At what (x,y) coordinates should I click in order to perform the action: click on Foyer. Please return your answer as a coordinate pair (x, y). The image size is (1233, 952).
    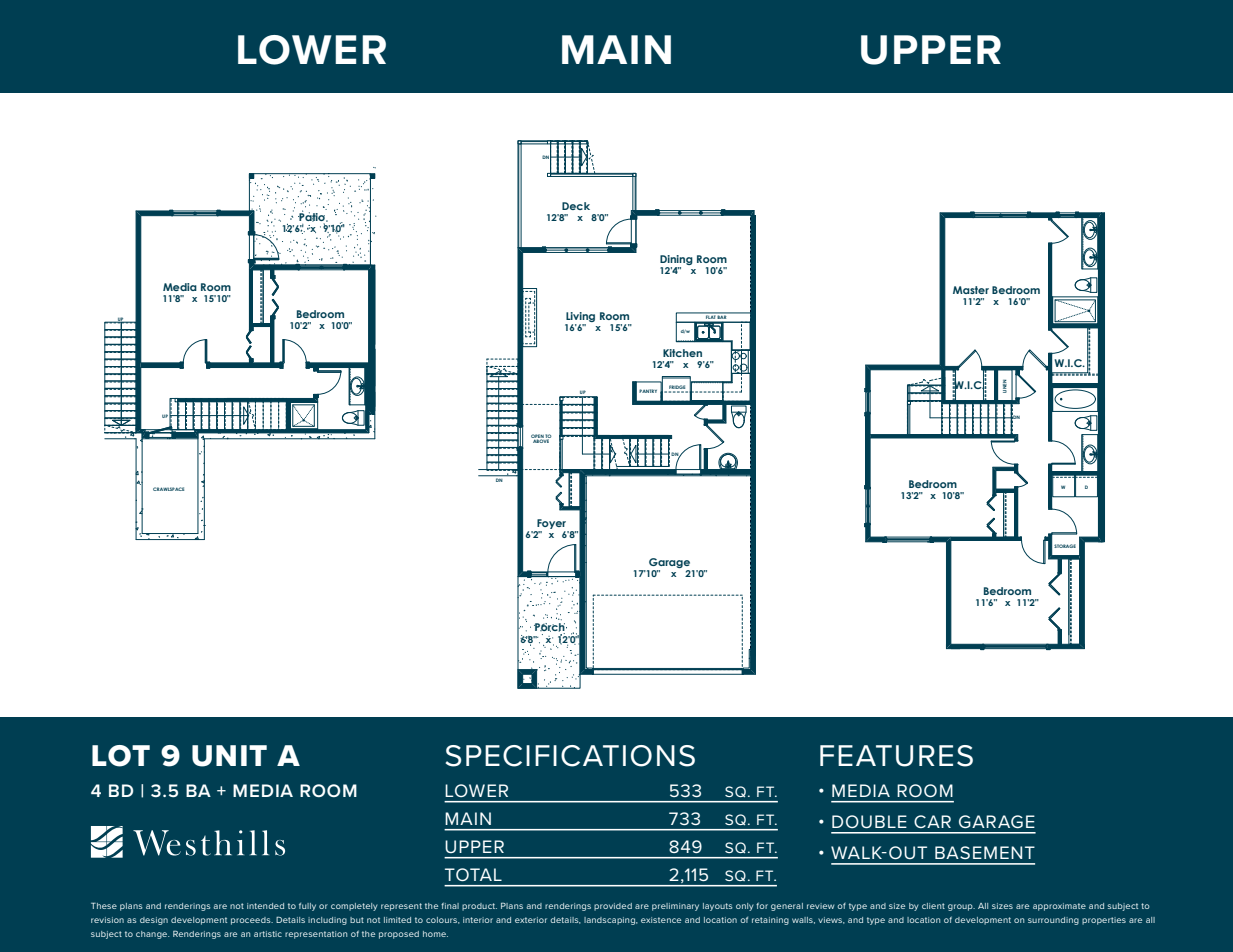
    Looking at the image, I should click on (551, 525).
